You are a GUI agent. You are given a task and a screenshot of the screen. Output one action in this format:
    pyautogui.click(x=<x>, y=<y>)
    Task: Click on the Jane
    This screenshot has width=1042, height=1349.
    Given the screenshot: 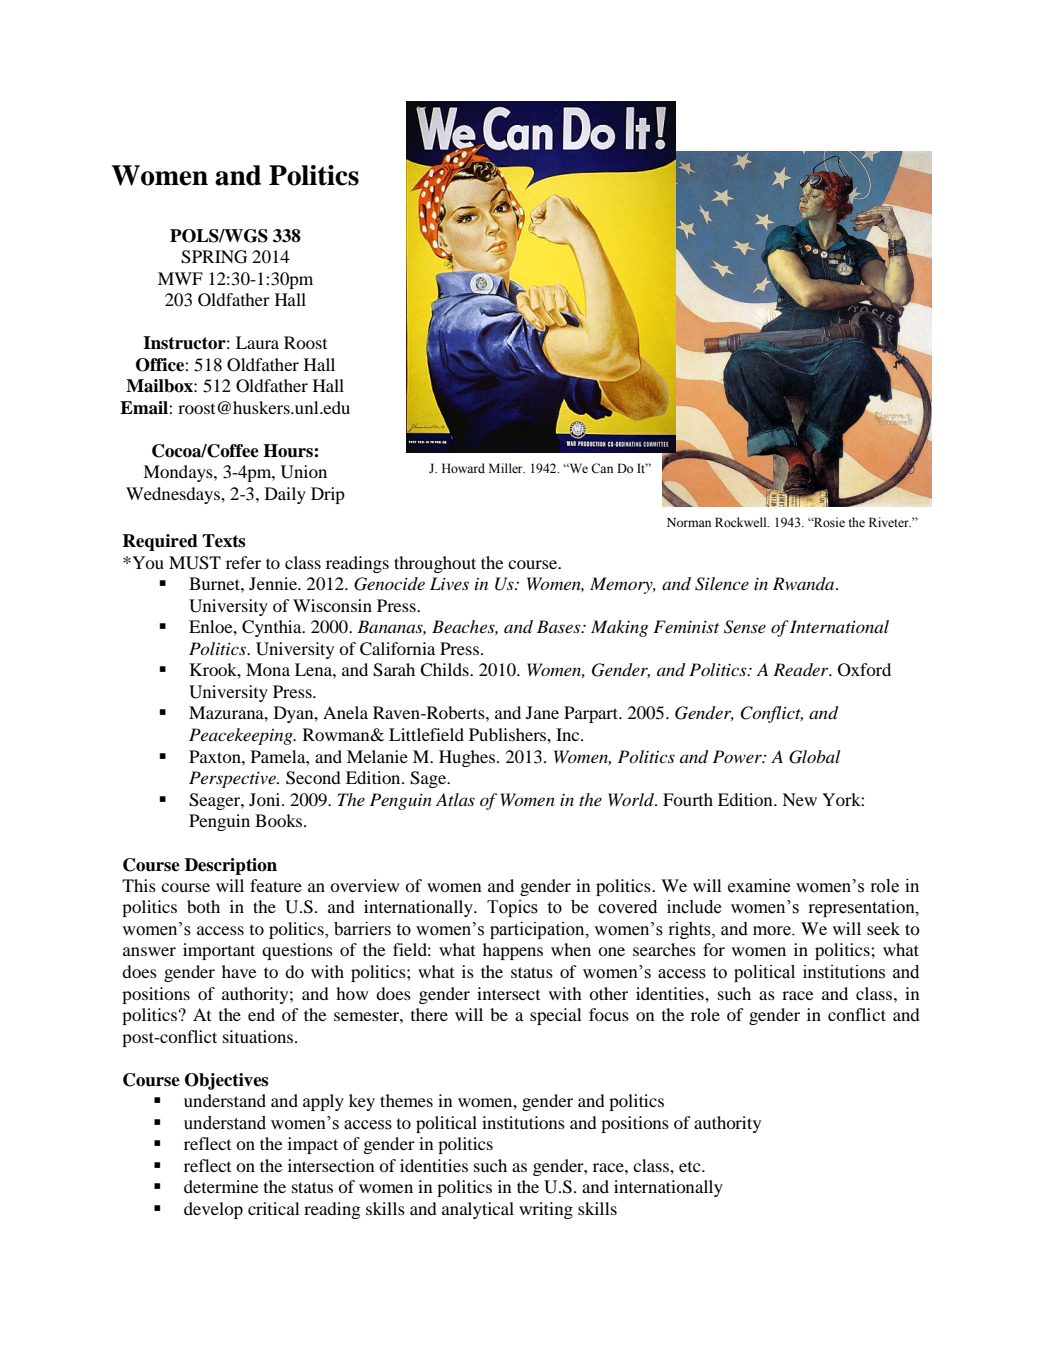 What is the action you would take?
    pyautogui.click(x=542, y=712)
